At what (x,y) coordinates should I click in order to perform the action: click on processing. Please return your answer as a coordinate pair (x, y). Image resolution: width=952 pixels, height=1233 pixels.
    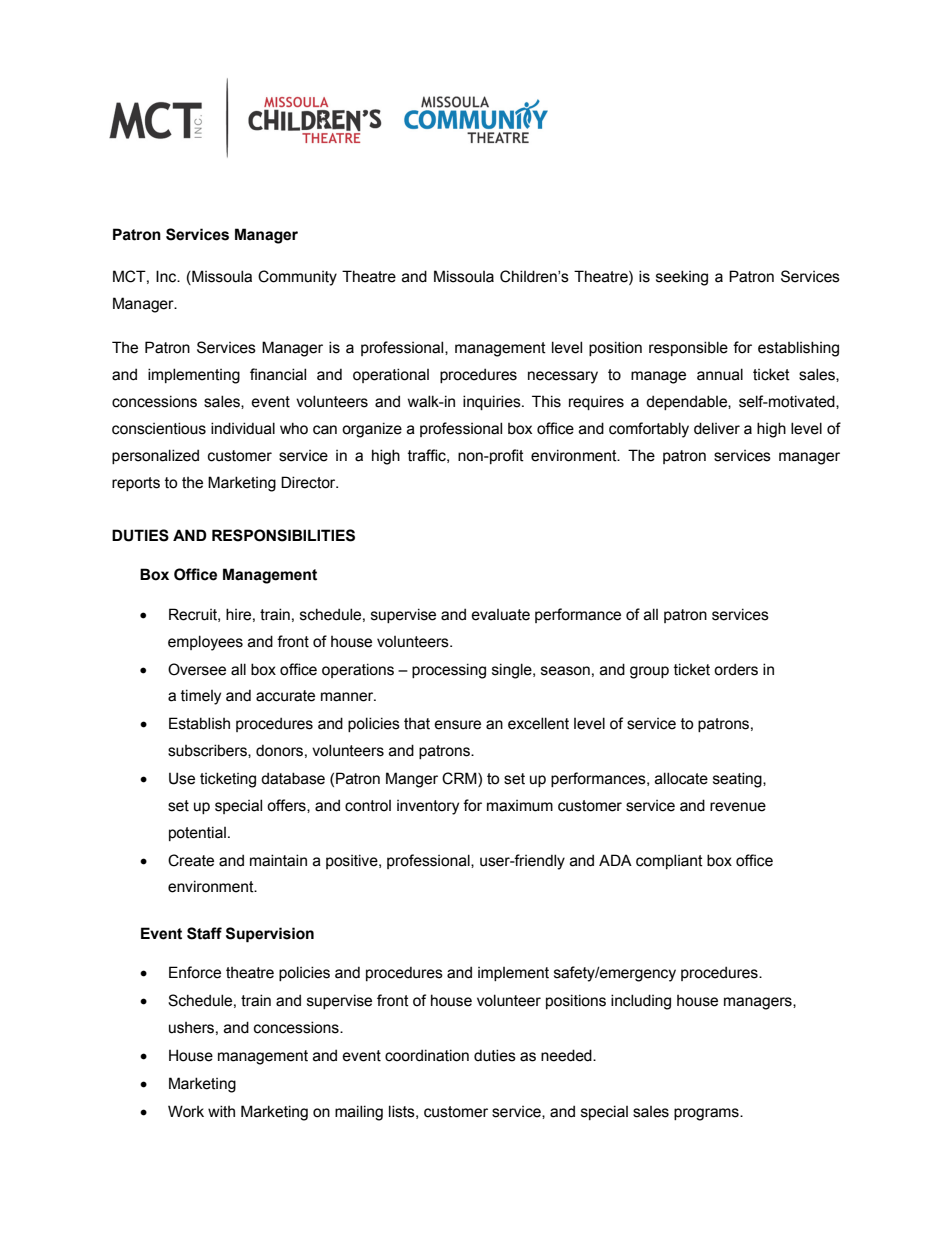
    Looking at the image, I should click on (449, 671).
